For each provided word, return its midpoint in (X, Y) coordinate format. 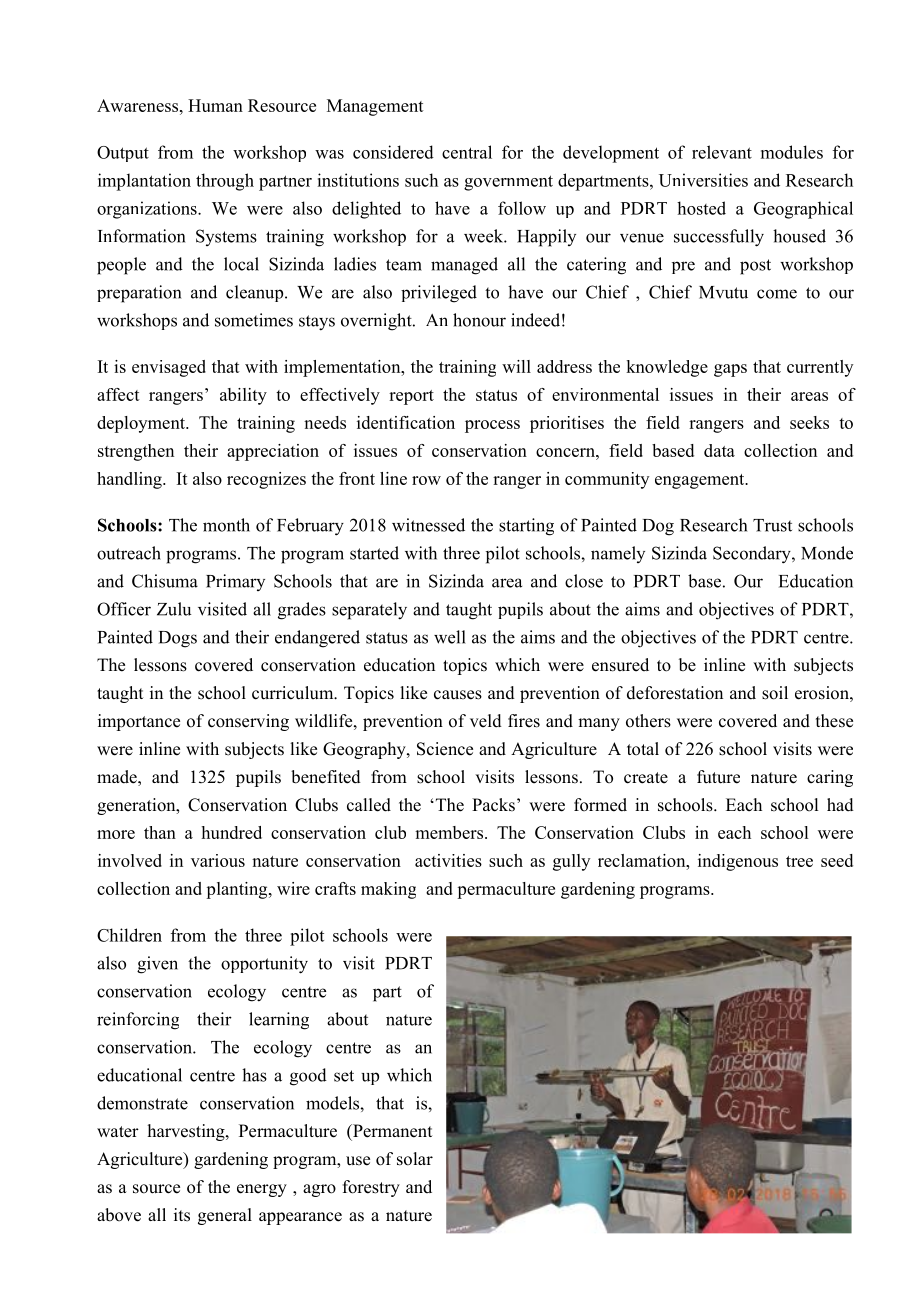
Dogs (178, 639)
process (492, 426)
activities (448, 860)
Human (215, 105)
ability (243, 396)
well (450, 637)
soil (775, 693)
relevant (722, 152)
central (467, 152)
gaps (730, 370)
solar (415, 1159)
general (225, 1216)
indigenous (738, 862)
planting (238, 890)
